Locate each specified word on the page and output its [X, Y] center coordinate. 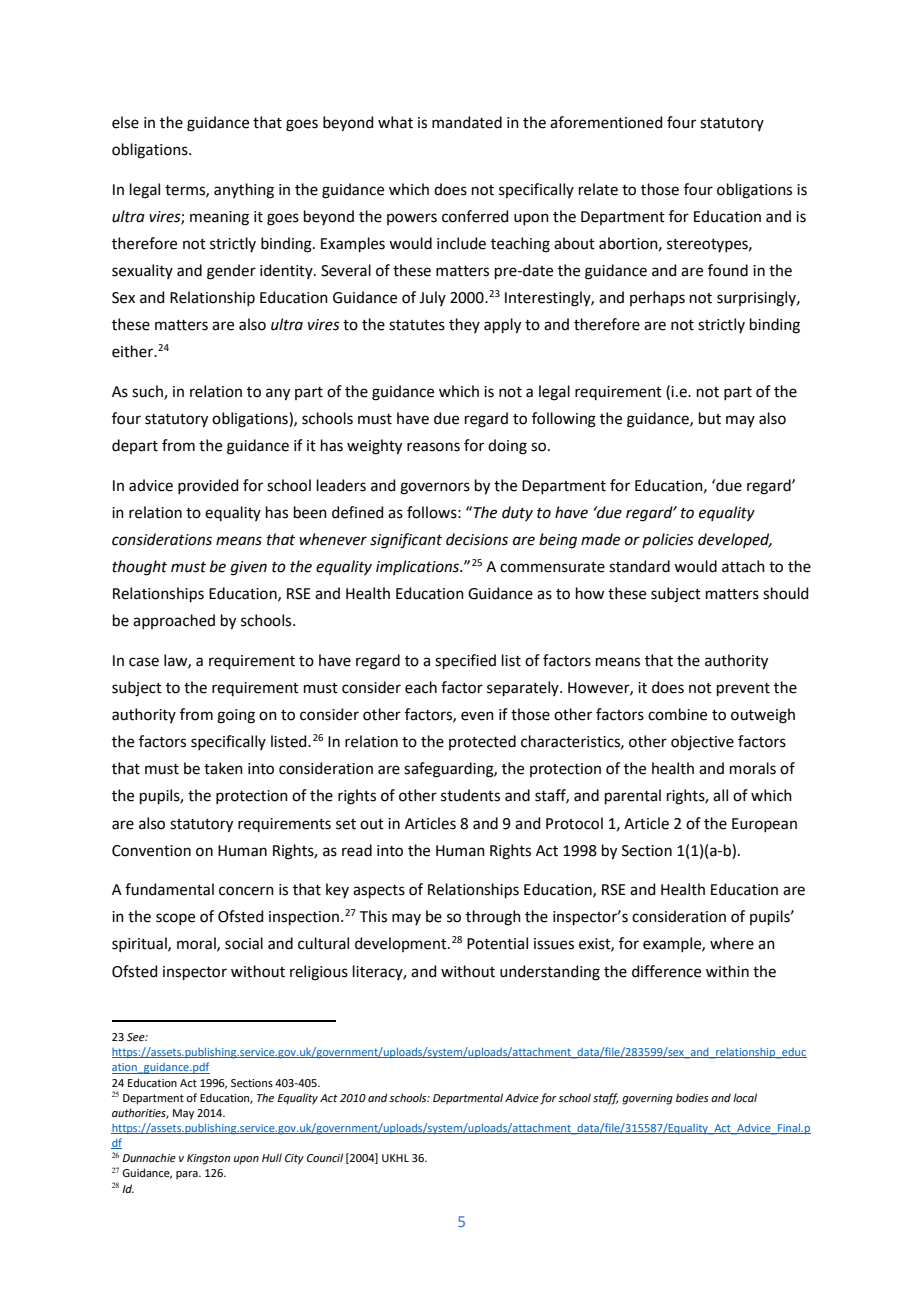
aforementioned [606, 122]
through [493, 918]
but [710, 418]
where [732, 943]
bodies [692, 1097]
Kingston [208, 1159]
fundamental [169, 889]
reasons [433, 447]
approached [174, 621]
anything [244, 191]
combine [677, 714]
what [395, 122]
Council [325, 1157]
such [148, 392]
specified [465, 661]
